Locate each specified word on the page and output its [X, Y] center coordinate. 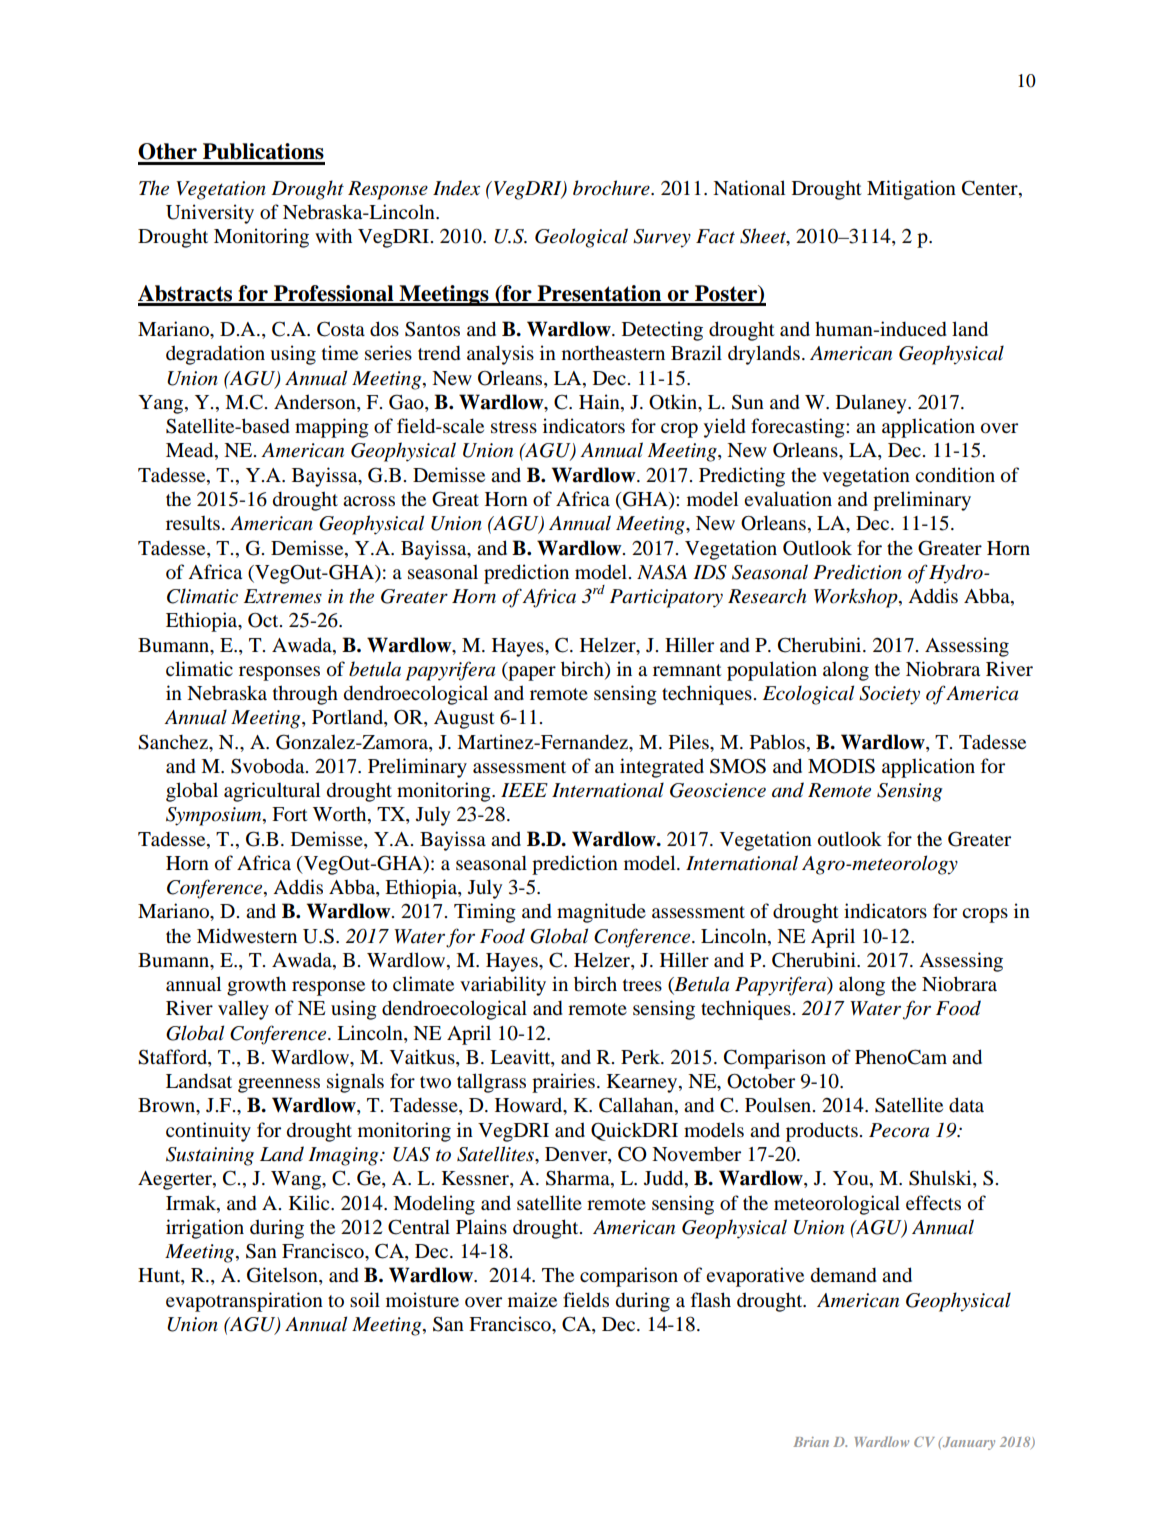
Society [889, 695]
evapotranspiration [244, 1302]
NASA [662, 572]
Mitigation [911, 190]
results [193, 523]
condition [955, 475]
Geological [581, 238]
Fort [290, 814]
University [210, 214]
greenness [279, 1085]
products [823, 1132]
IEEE [524, 790]
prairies [563, 1083]
